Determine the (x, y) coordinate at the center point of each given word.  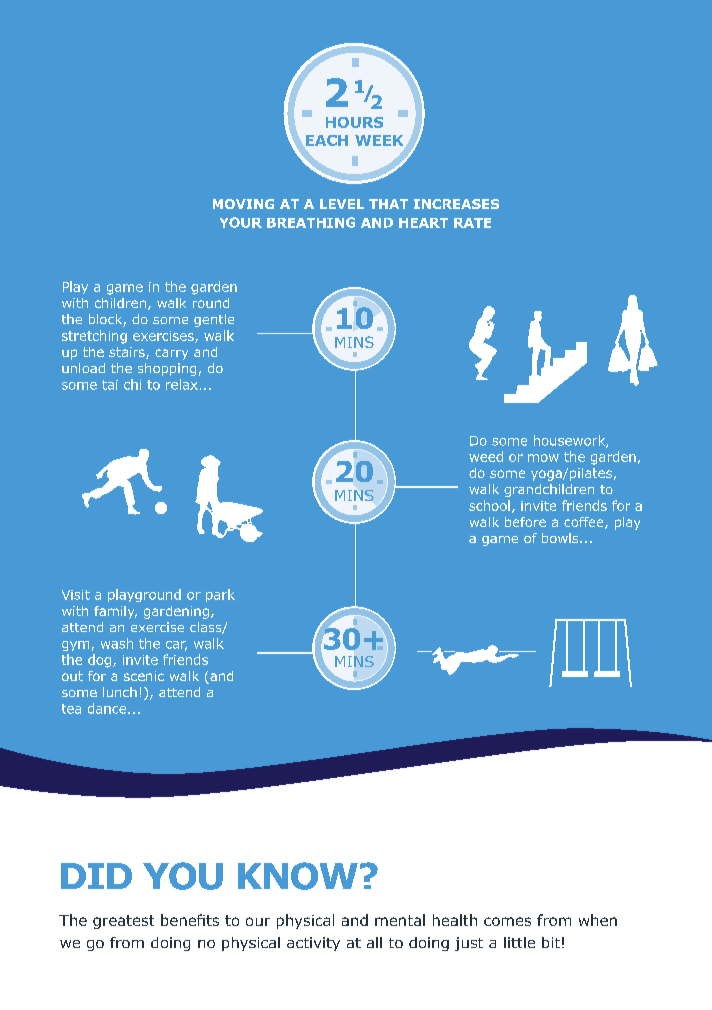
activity (313, 944)
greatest (123, 922)
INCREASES (456, 204)
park (220, 595)
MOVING (243, 204)
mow (543, 458)
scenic (144, 676)
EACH (327, 140)
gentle (214, 320)
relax (182, 384)
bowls (561, 538)
